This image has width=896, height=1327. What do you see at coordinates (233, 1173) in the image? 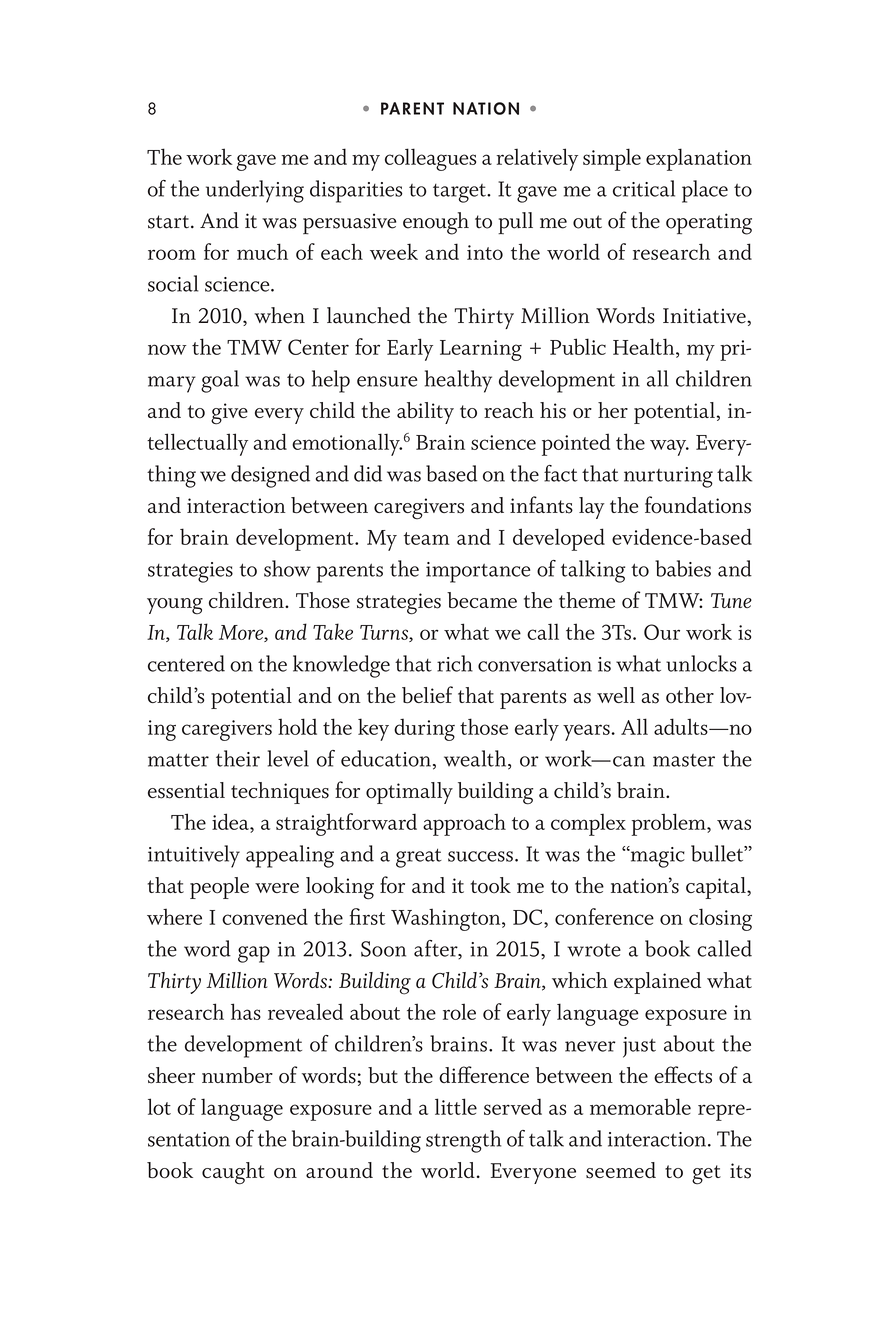
I see `caught` at bounding box center [233, 1173].
